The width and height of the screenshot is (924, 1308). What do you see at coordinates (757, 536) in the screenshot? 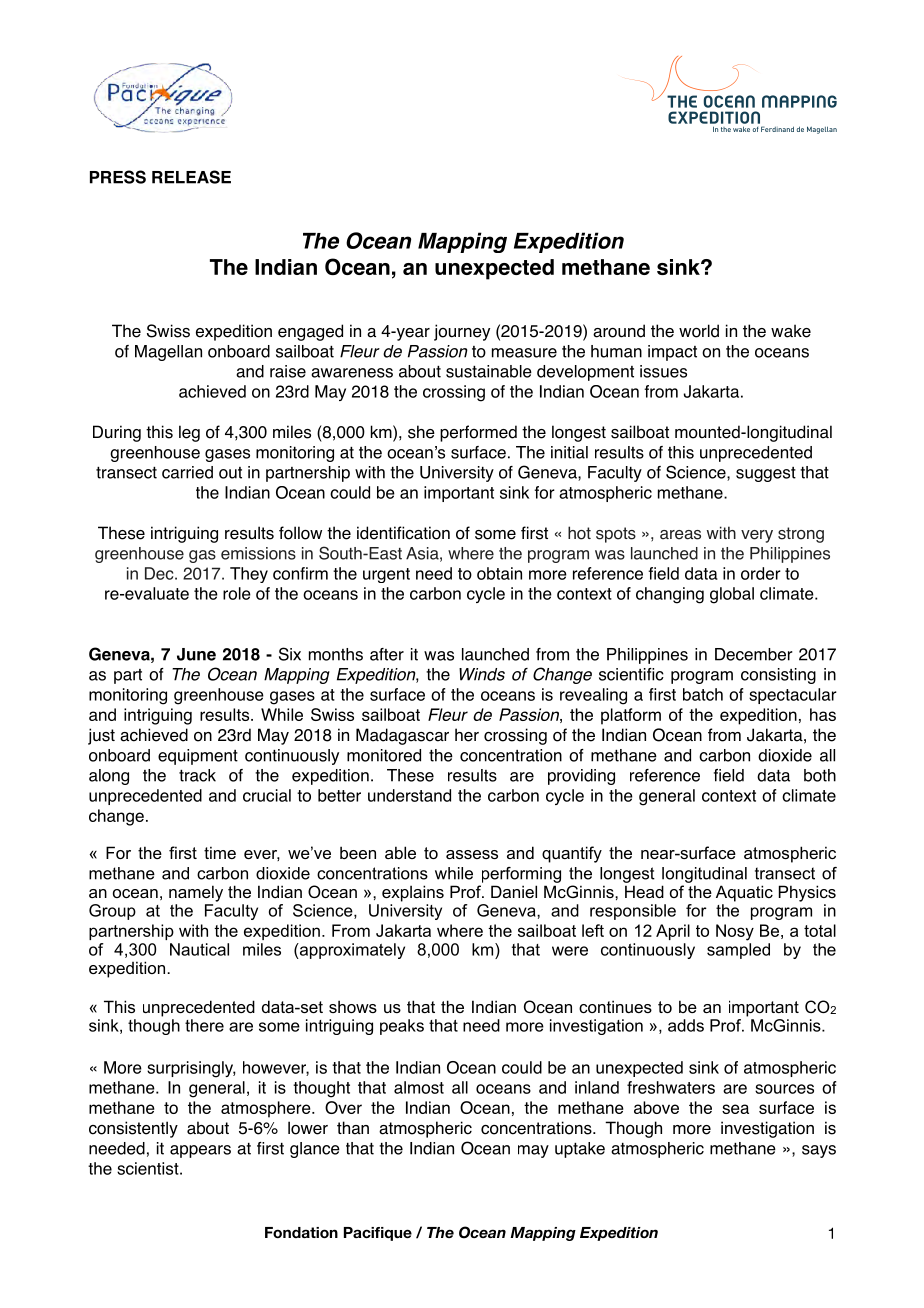
I see `very` at bounding box center [757, 536].
